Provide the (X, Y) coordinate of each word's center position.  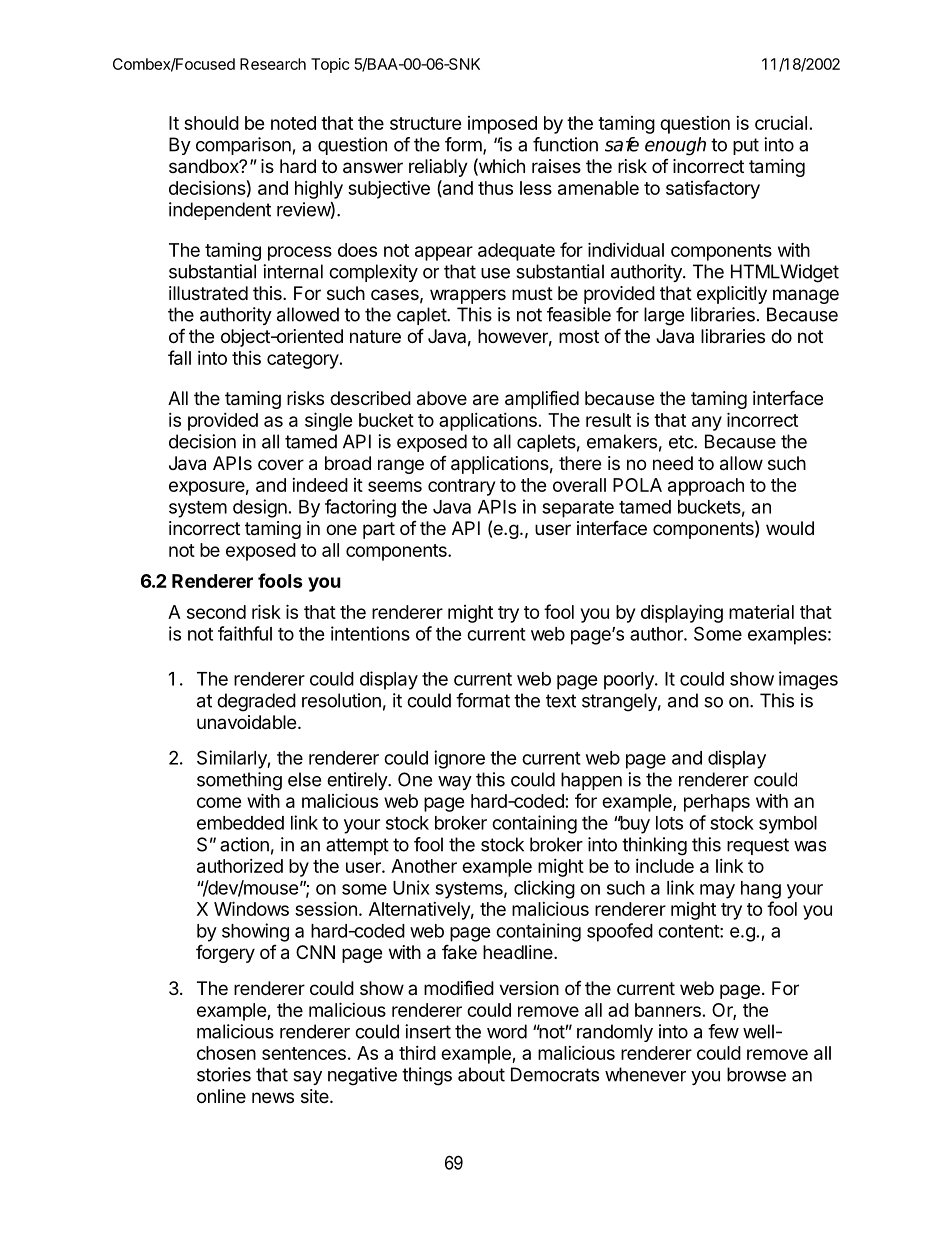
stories (224, 1074)
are (486, 400)
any (707, 423)
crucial (781, 123)
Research (273, 64)
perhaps (717, 803)
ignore (459, 759)
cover (281, 464)
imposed (502, 125)
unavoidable (246, 722)
